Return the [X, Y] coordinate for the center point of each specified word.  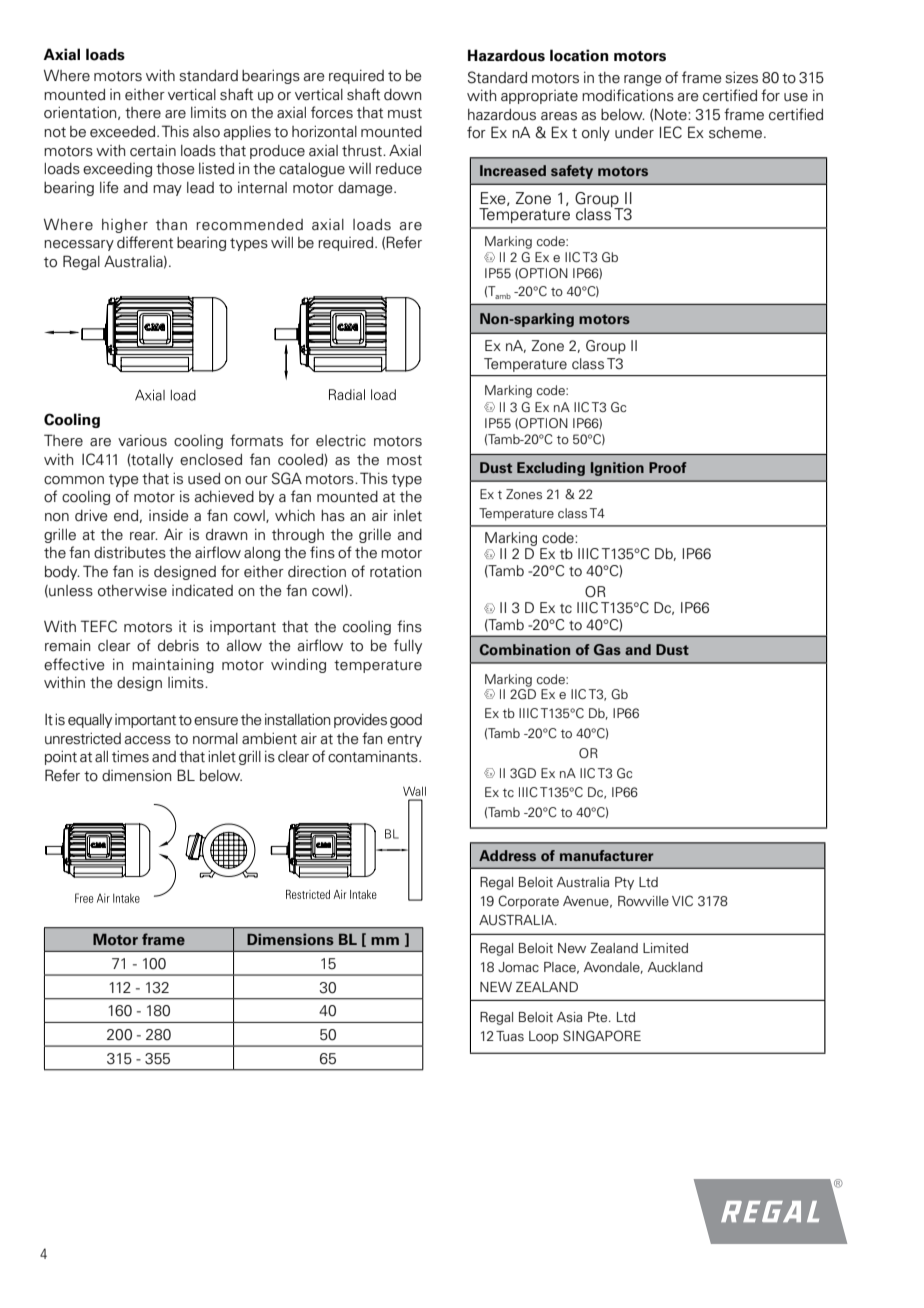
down [402, 95]
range [643, 80]
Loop [544, 1037]
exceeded [124, 132]
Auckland [675, 967]
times [130, 756]
